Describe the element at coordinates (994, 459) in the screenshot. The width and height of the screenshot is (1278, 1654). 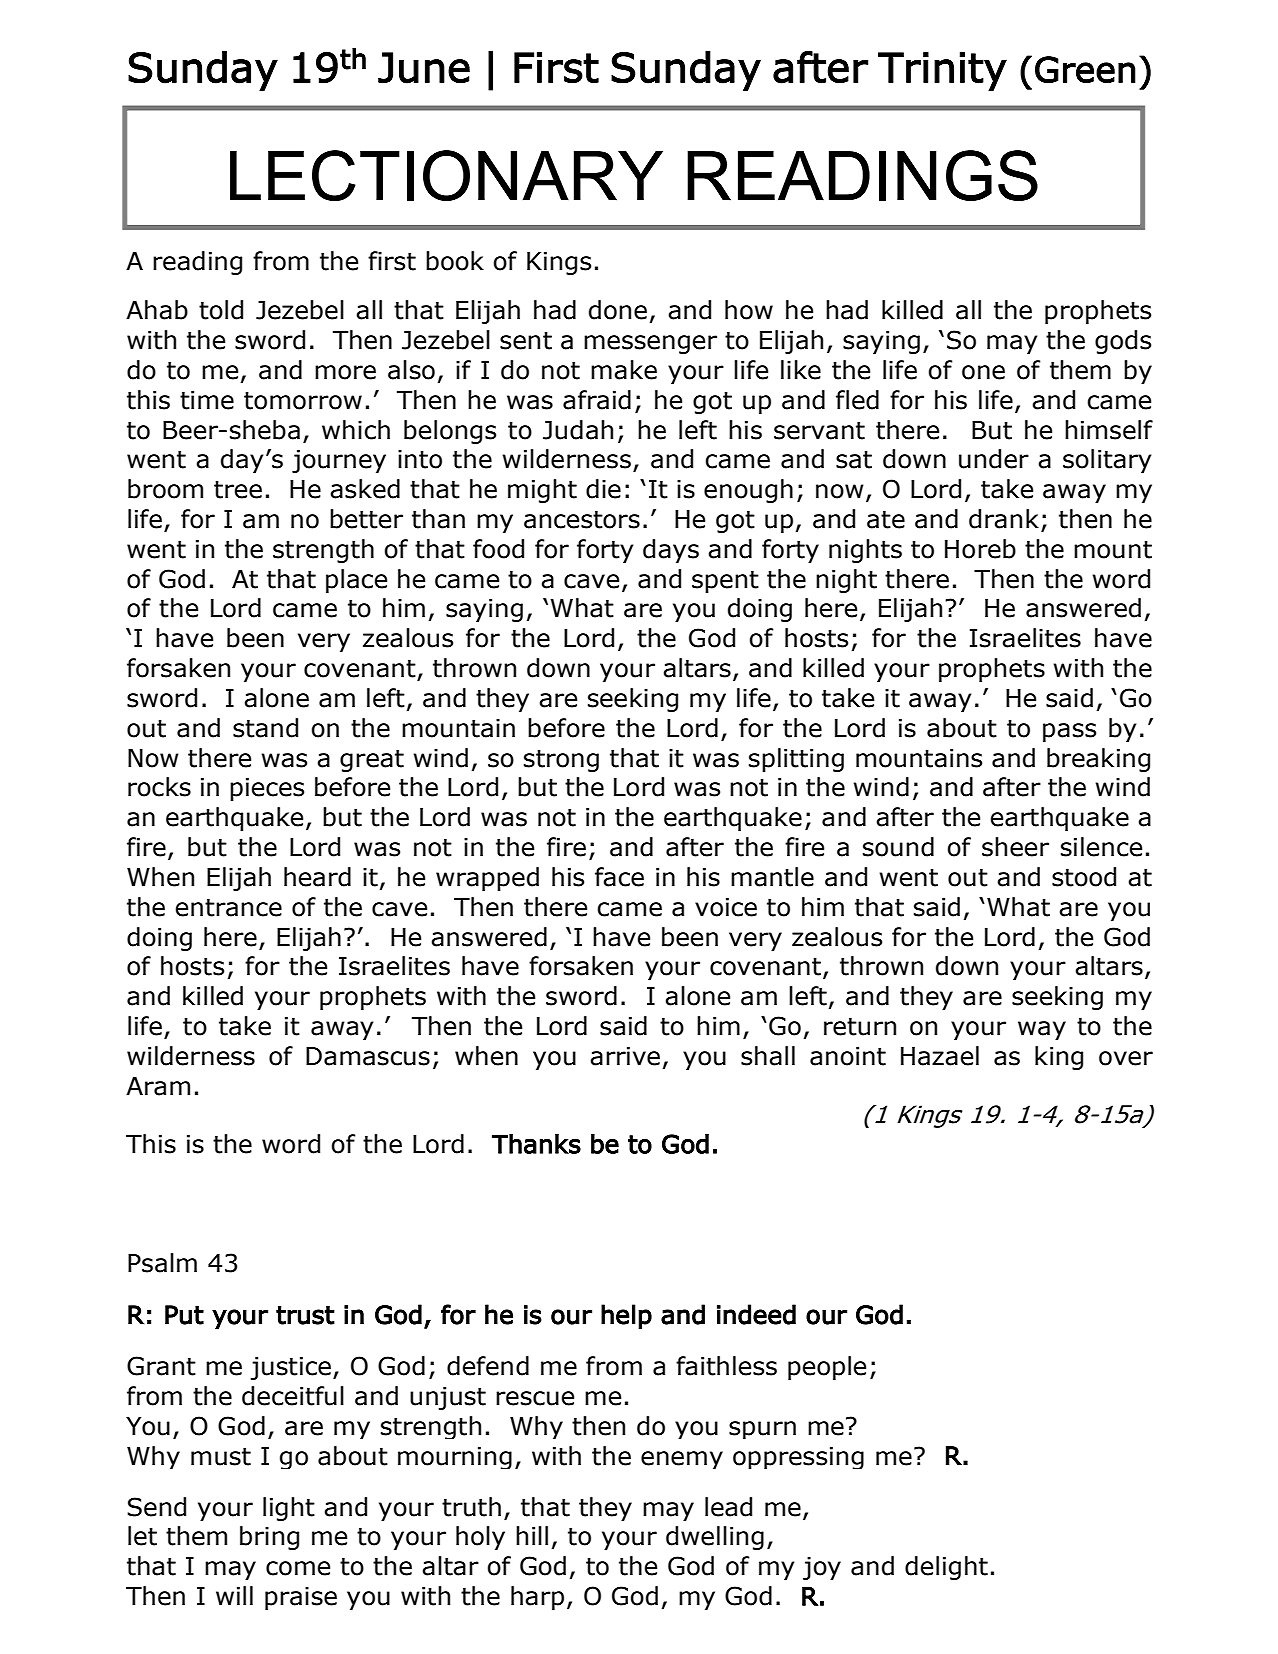
I see `under` at that location.
